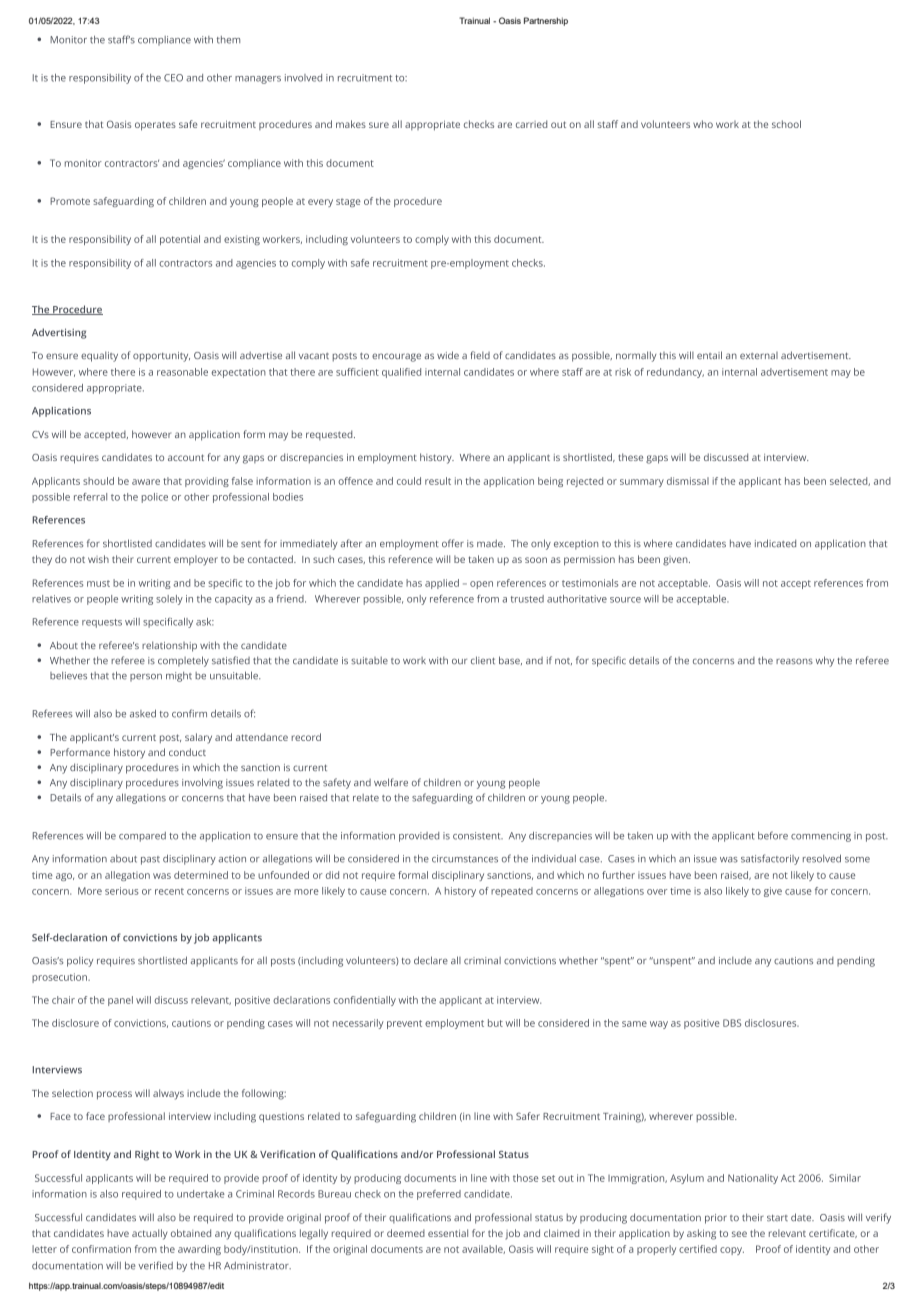 The width and height of the screenshot is (924, 1308). What do you see at coordinates (150, 1234) in the screenshot?
I see `actually` at bounding box center [150, 1234].
